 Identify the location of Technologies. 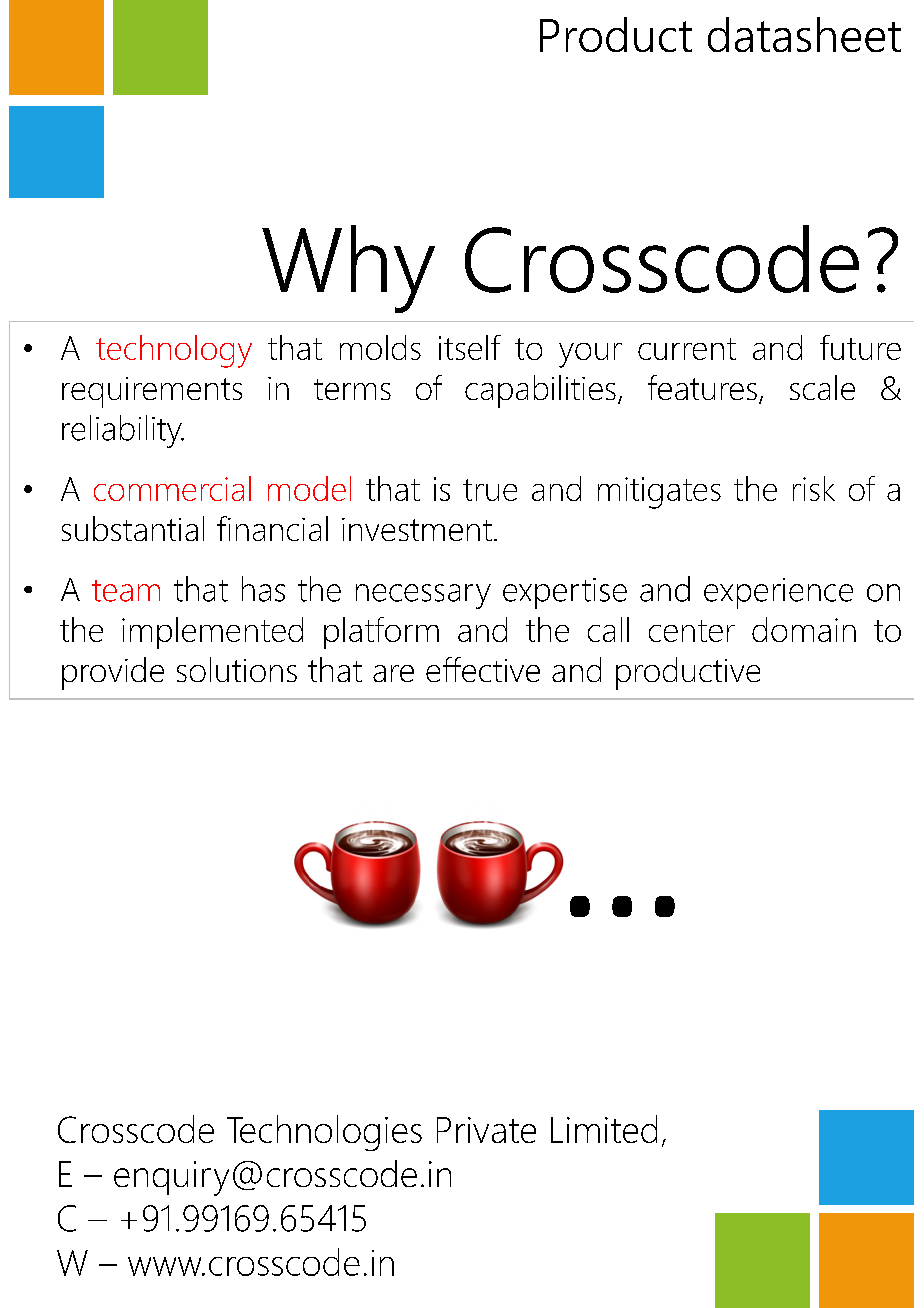
(324, 1133).
